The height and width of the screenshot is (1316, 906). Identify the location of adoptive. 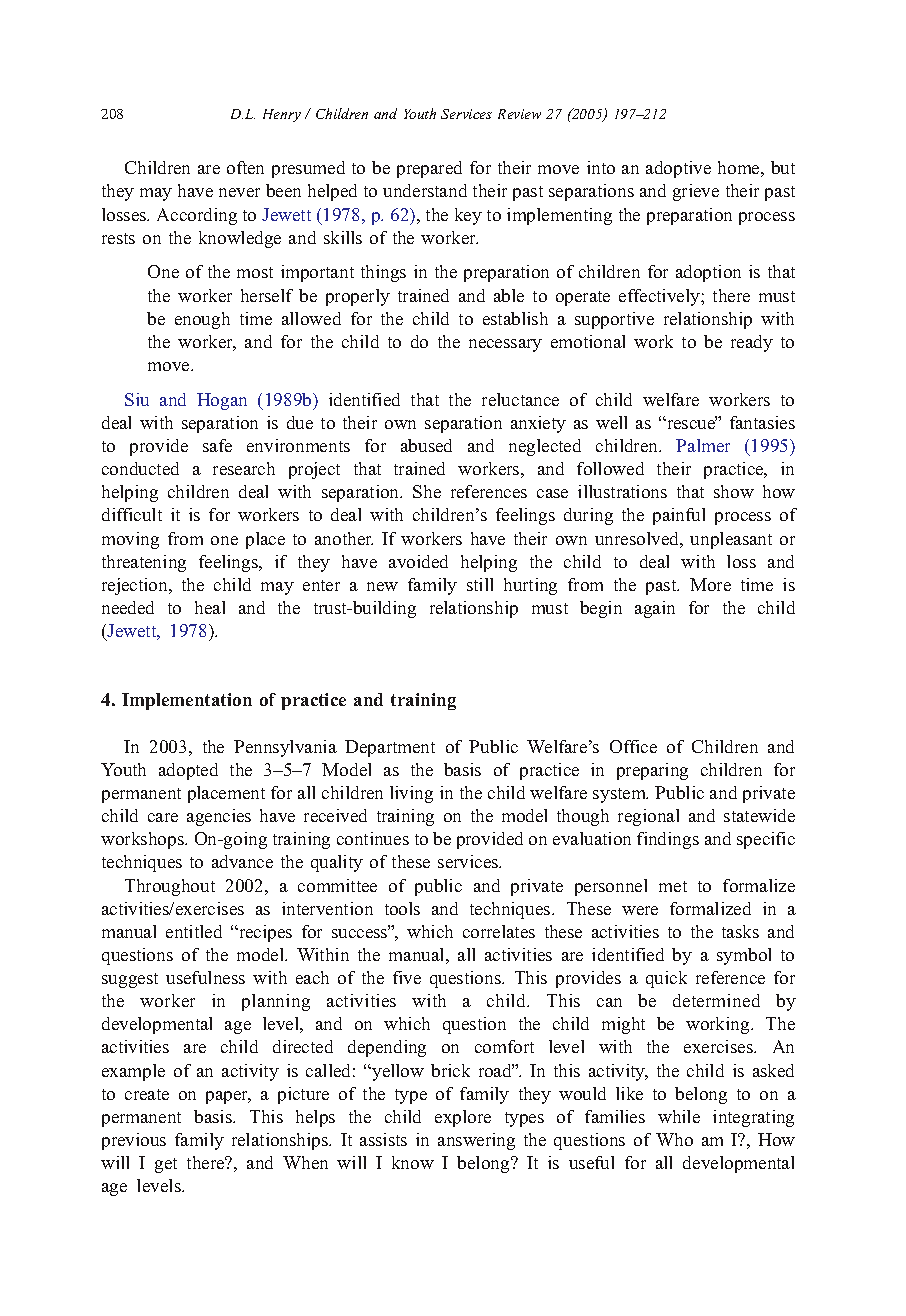
(678, 169).
